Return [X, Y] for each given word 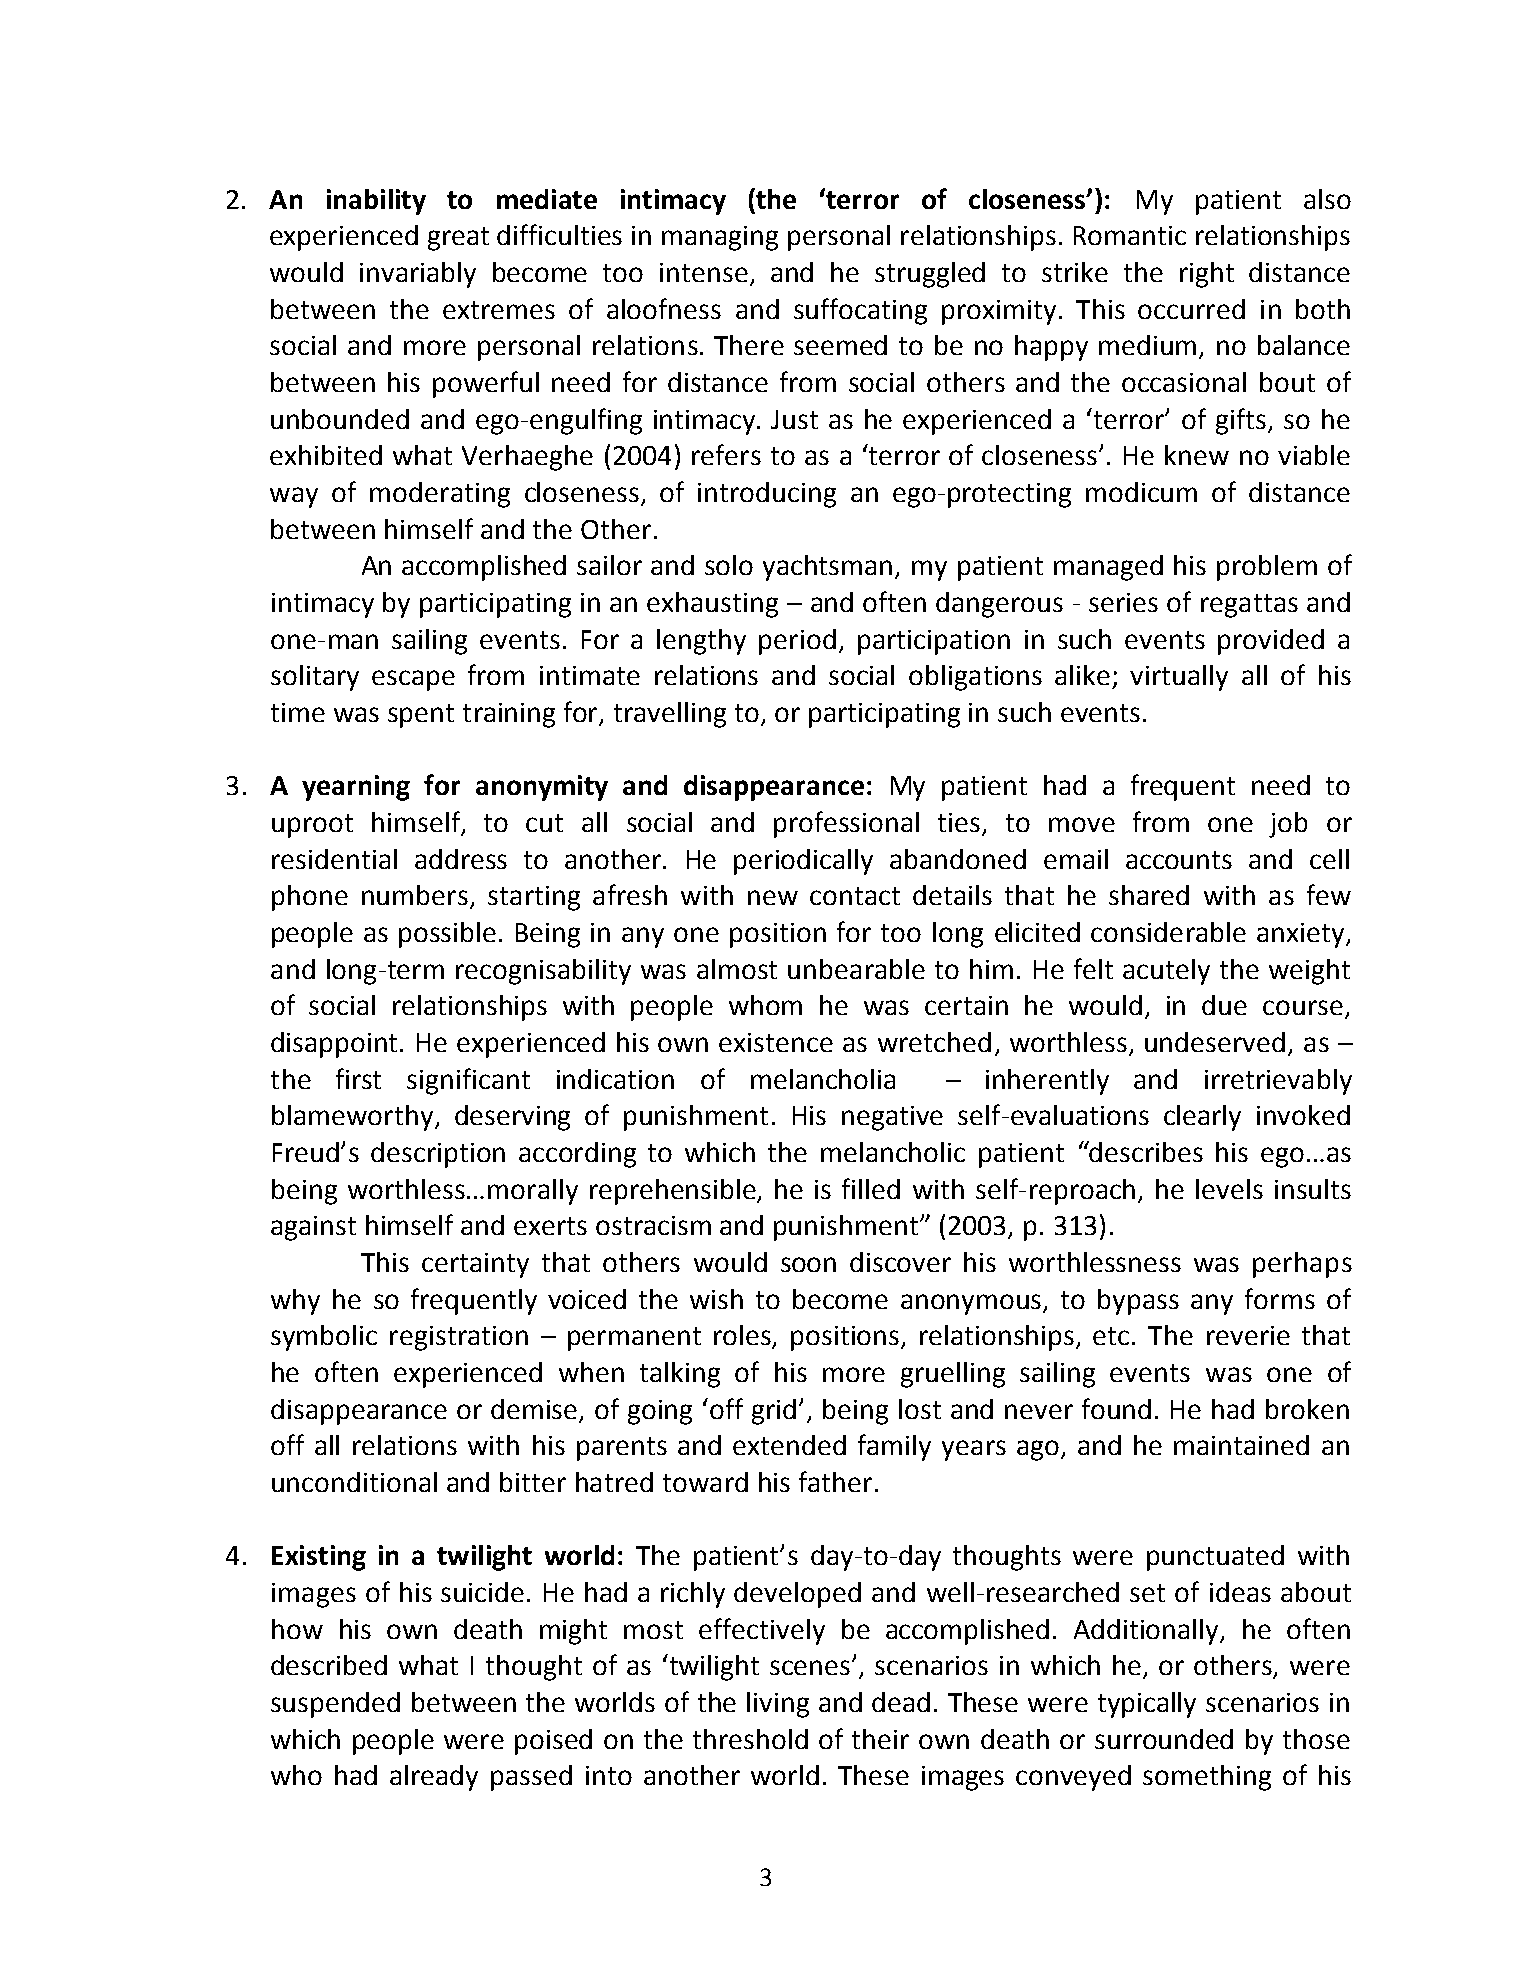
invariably [418, 275]
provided [1271, 642]
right [1207, 275]
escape [413, 680]
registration [459, 1338]
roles [744, 1336]
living [778, 1705]
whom [765, 1005]
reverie [1248, 1335]
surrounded [1164, 1739]
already [434, 1778]
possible [447, 935]
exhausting [712, 605]
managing [720, 238]
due [1224, 1005]
